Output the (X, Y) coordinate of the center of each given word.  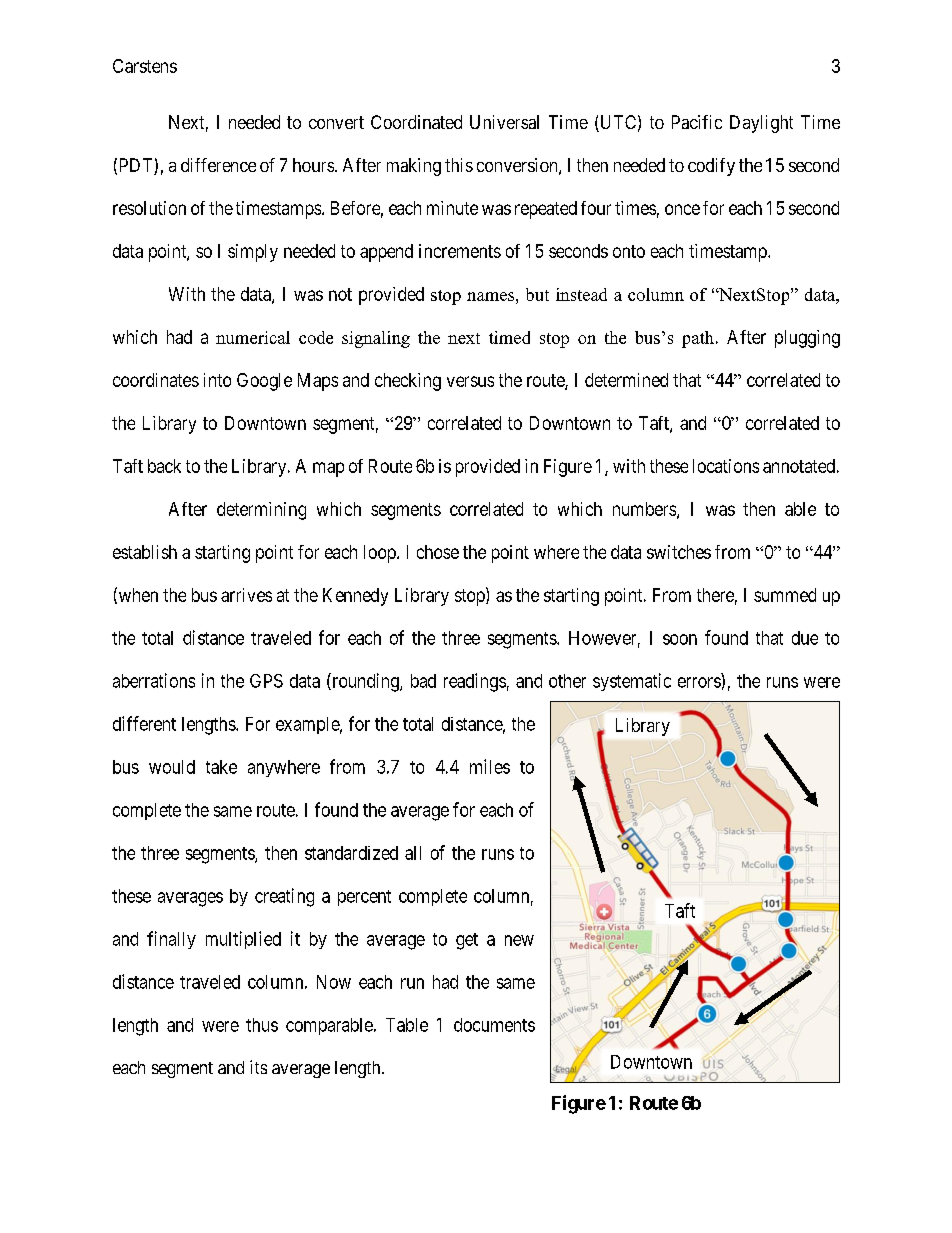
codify (711, 167)
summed (785, 595)
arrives (246, 595)
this (459, 165)
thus (262, 1025)
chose (438, 552)
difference (218, 165)
